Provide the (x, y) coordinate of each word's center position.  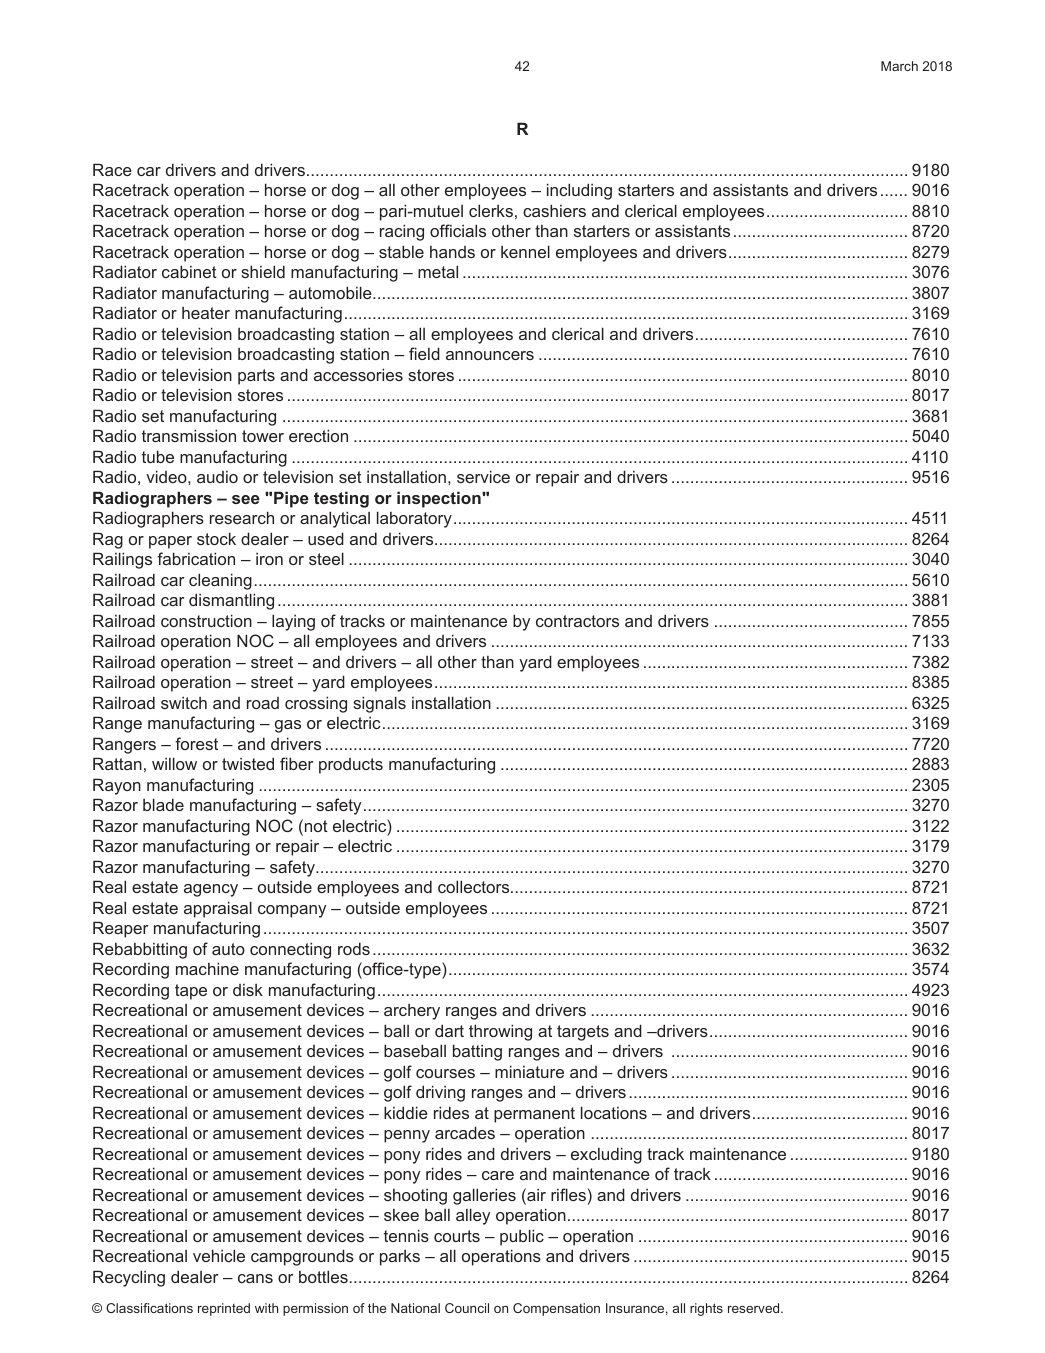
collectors (475, 886)
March (899, 66)
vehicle (219, 1255)
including (579, 191)
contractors (577, 621)
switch (184, 703)
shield (263, 271)
